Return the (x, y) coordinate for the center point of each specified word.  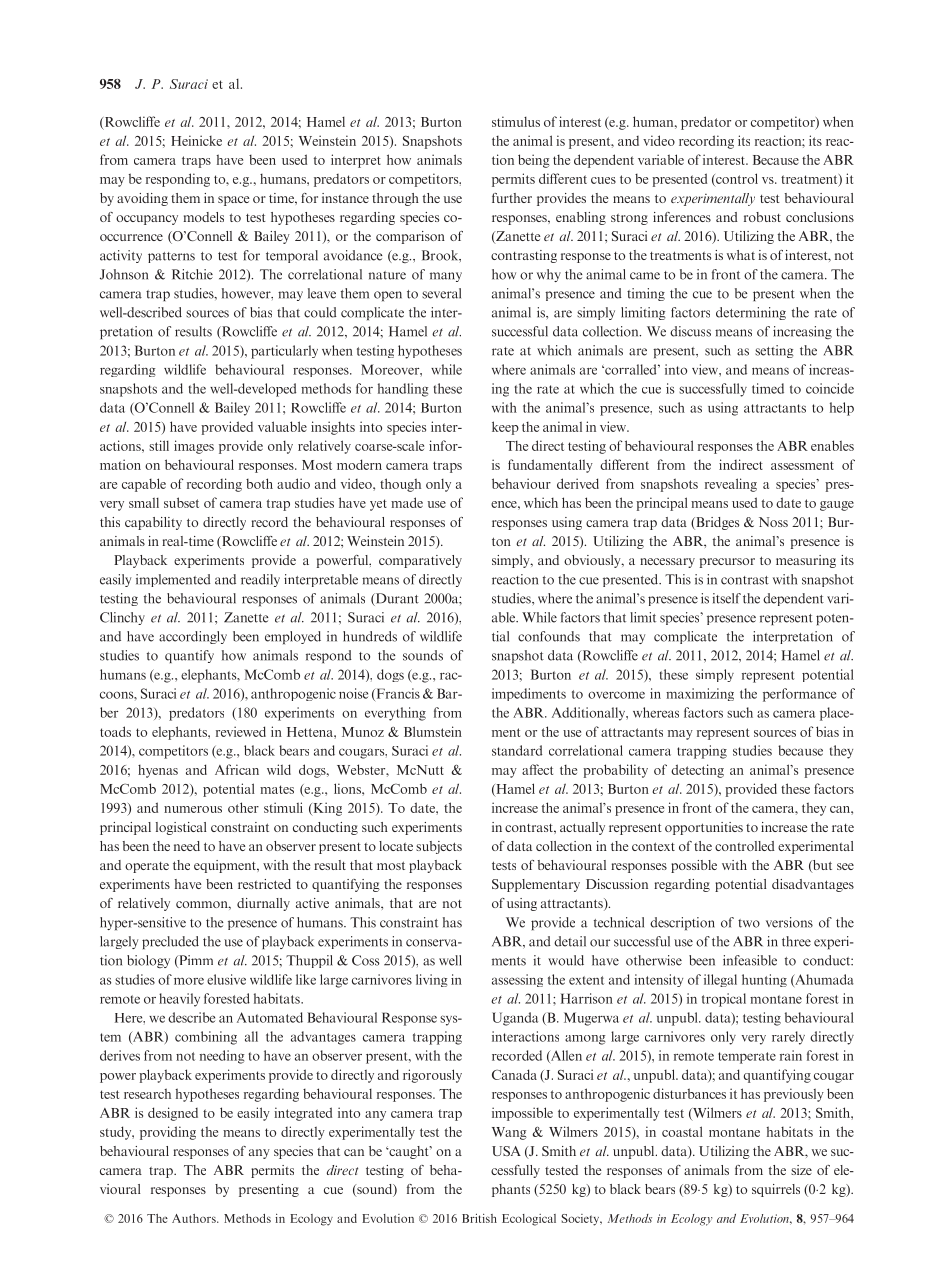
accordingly (193, 637)
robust (762, 217)
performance (799, 695)
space (234, 201)
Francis (397, 694)
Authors (195, 1218)
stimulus (516, 121)
